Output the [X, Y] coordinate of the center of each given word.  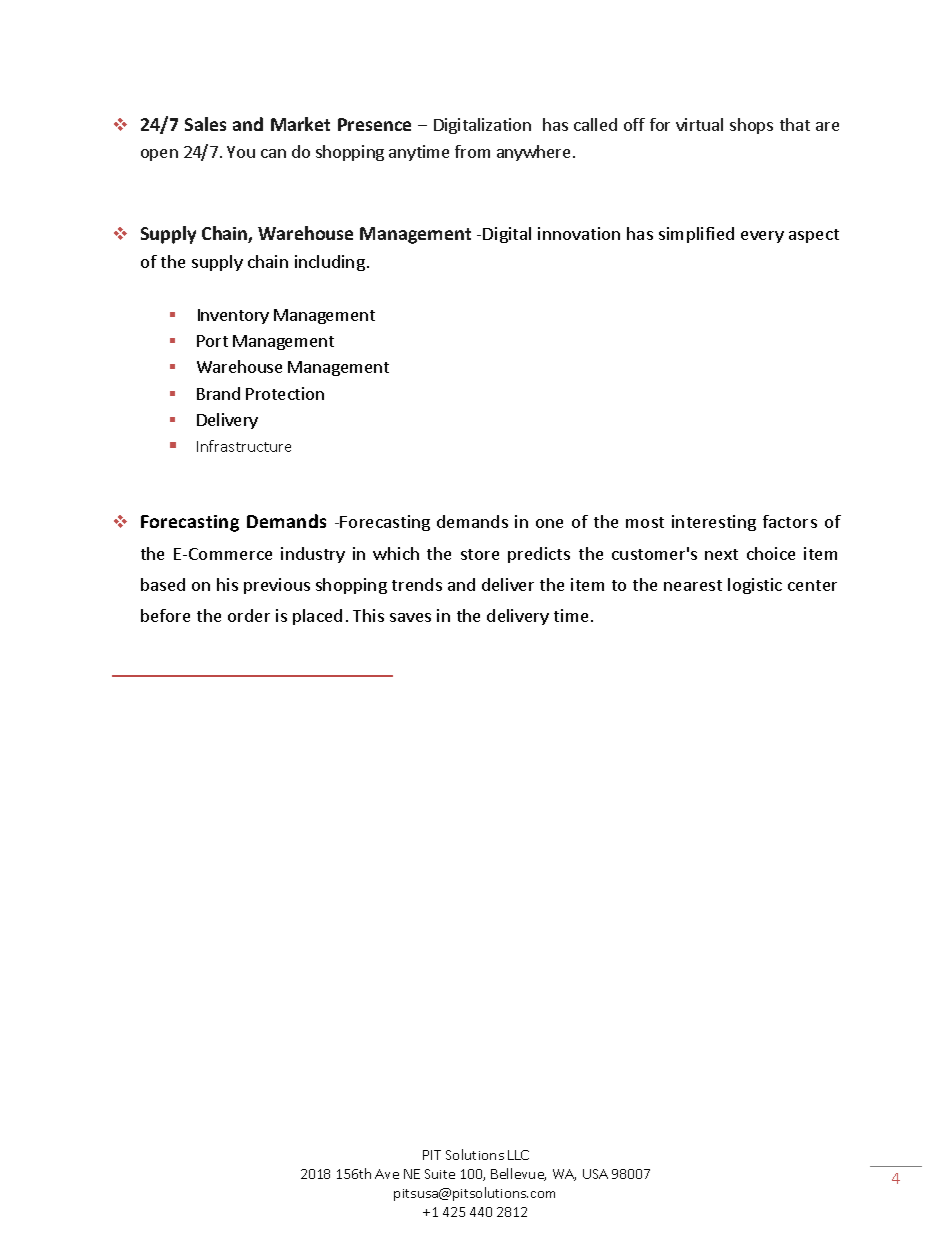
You [241, 152]
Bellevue [518, 1174]
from [472, 151]
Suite [440, 1174]
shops [751, 126]
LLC [518, 1155]
